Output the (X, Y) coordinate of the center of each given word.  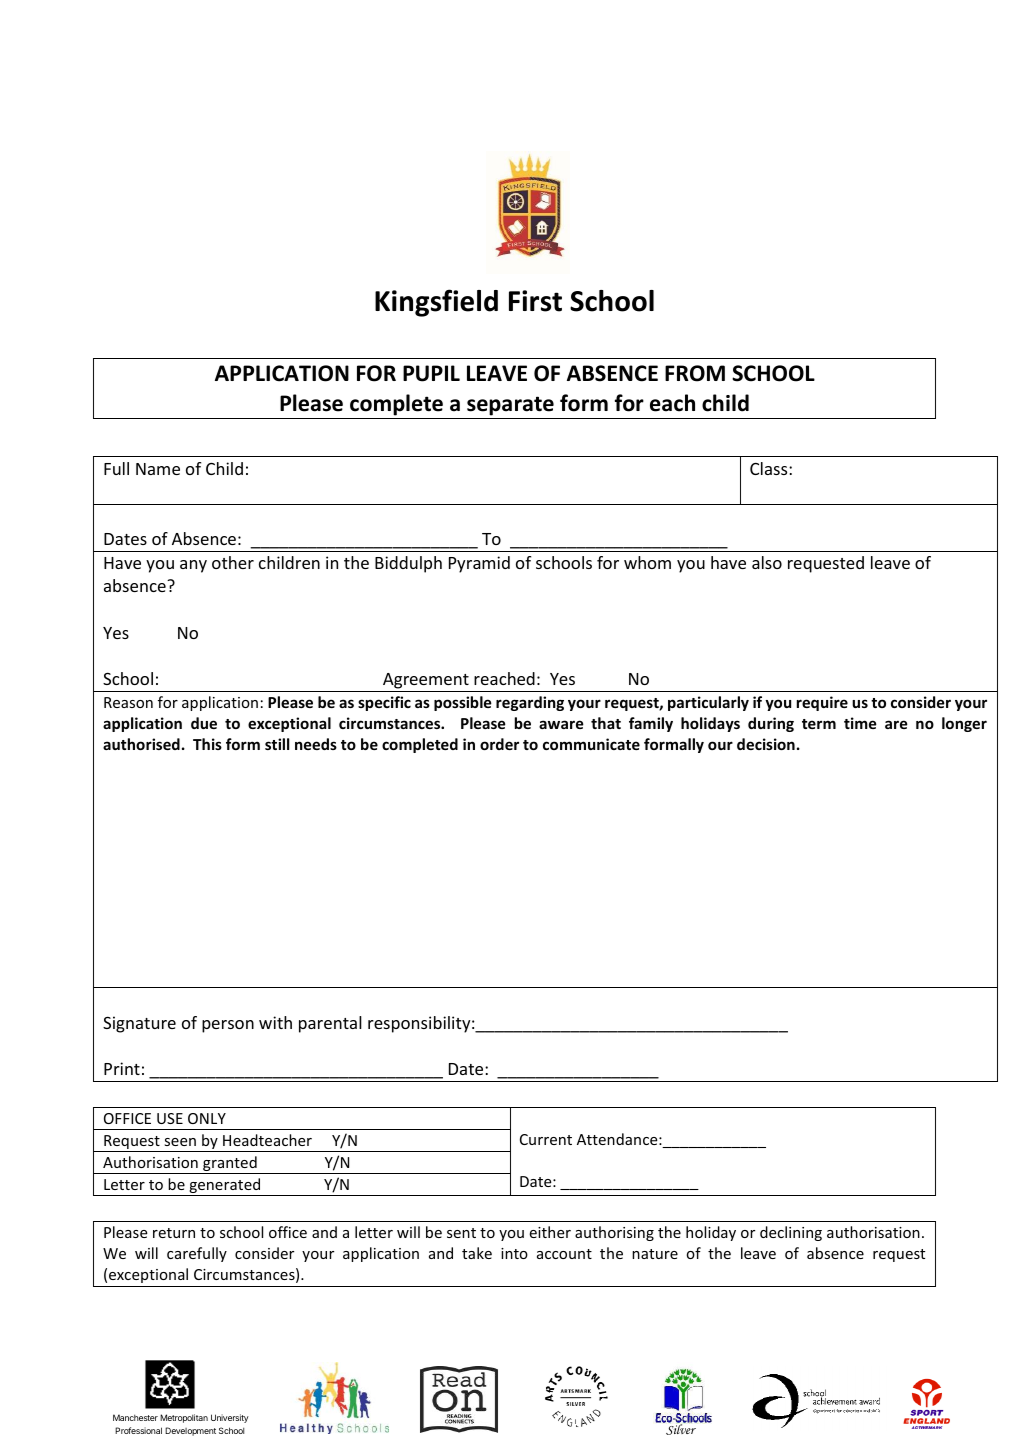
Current (546, 1139)
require (822, 703)
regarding (530, 703)
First (535, 301)
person (228, 1026)
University (230, 1418)
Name (158, 469)
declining (791, 1233)
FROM (695, 373)
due (204, 723)
